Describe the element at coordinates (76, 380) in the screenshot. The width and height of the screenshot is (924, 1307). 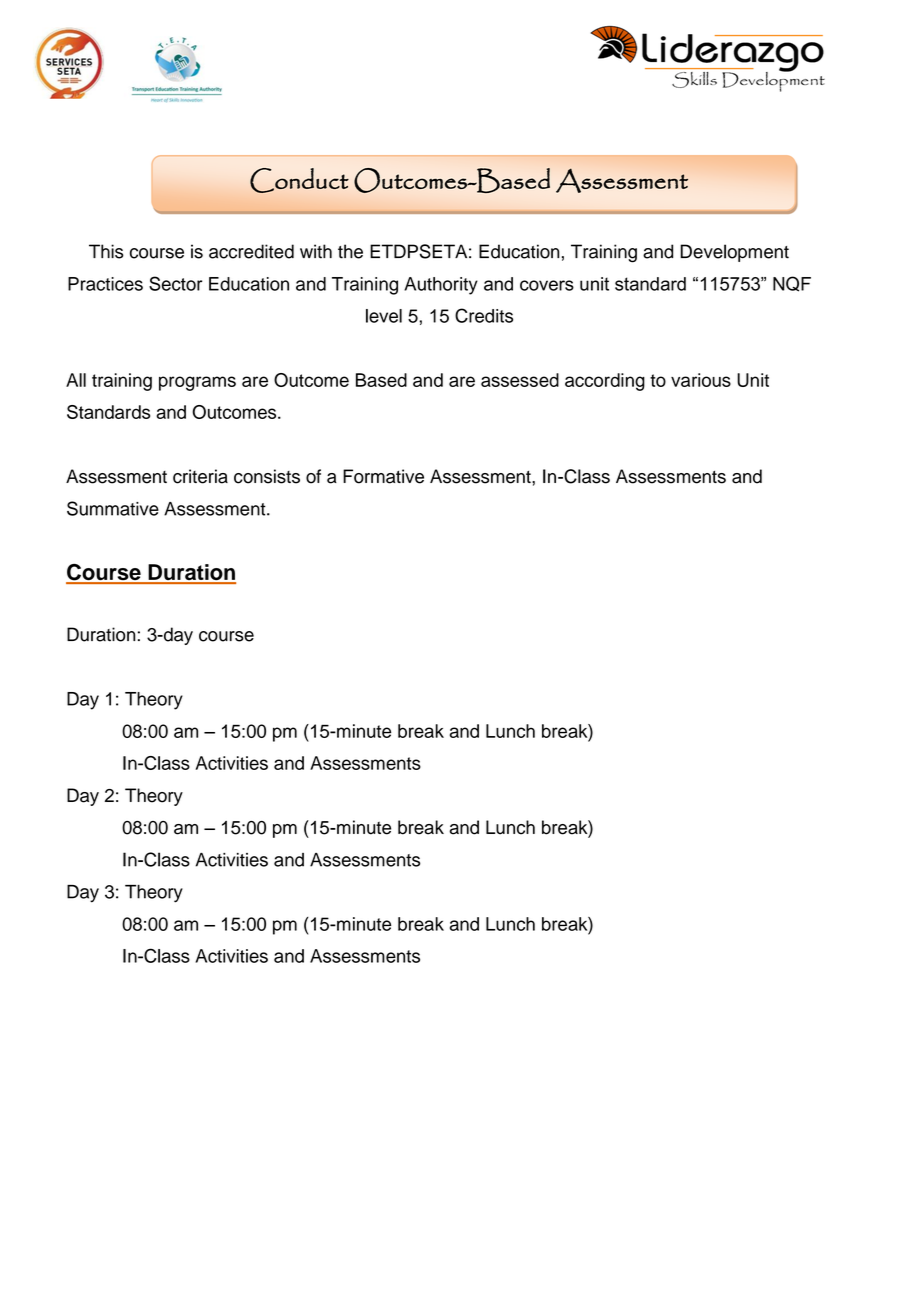
I see `All` at that location.
